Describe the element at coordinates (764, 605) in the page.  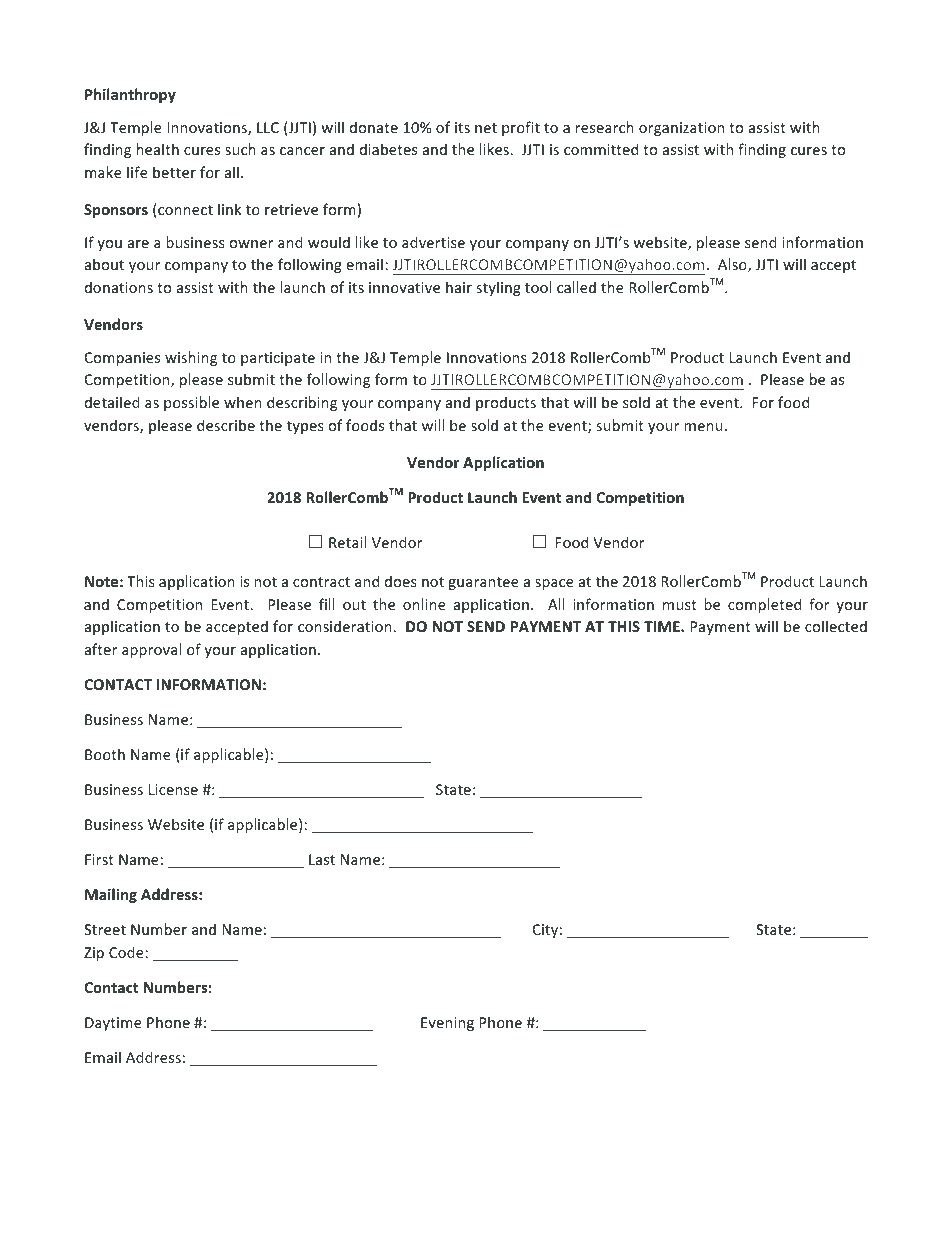
I see `completed` at that location.
